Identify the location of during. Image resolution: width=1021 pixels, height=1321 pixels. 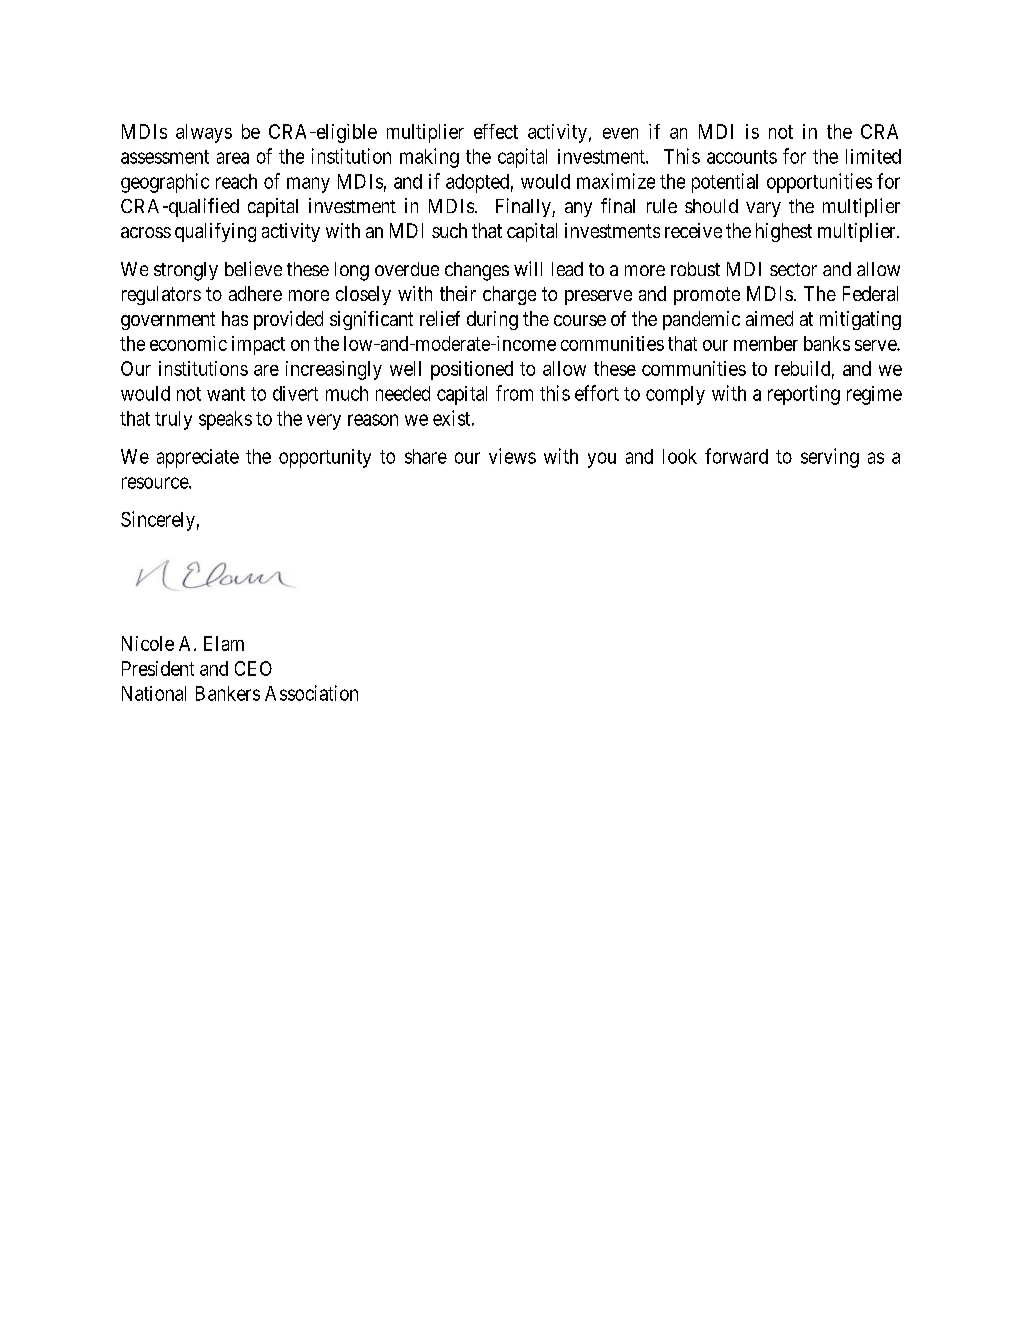
(492, 320).
